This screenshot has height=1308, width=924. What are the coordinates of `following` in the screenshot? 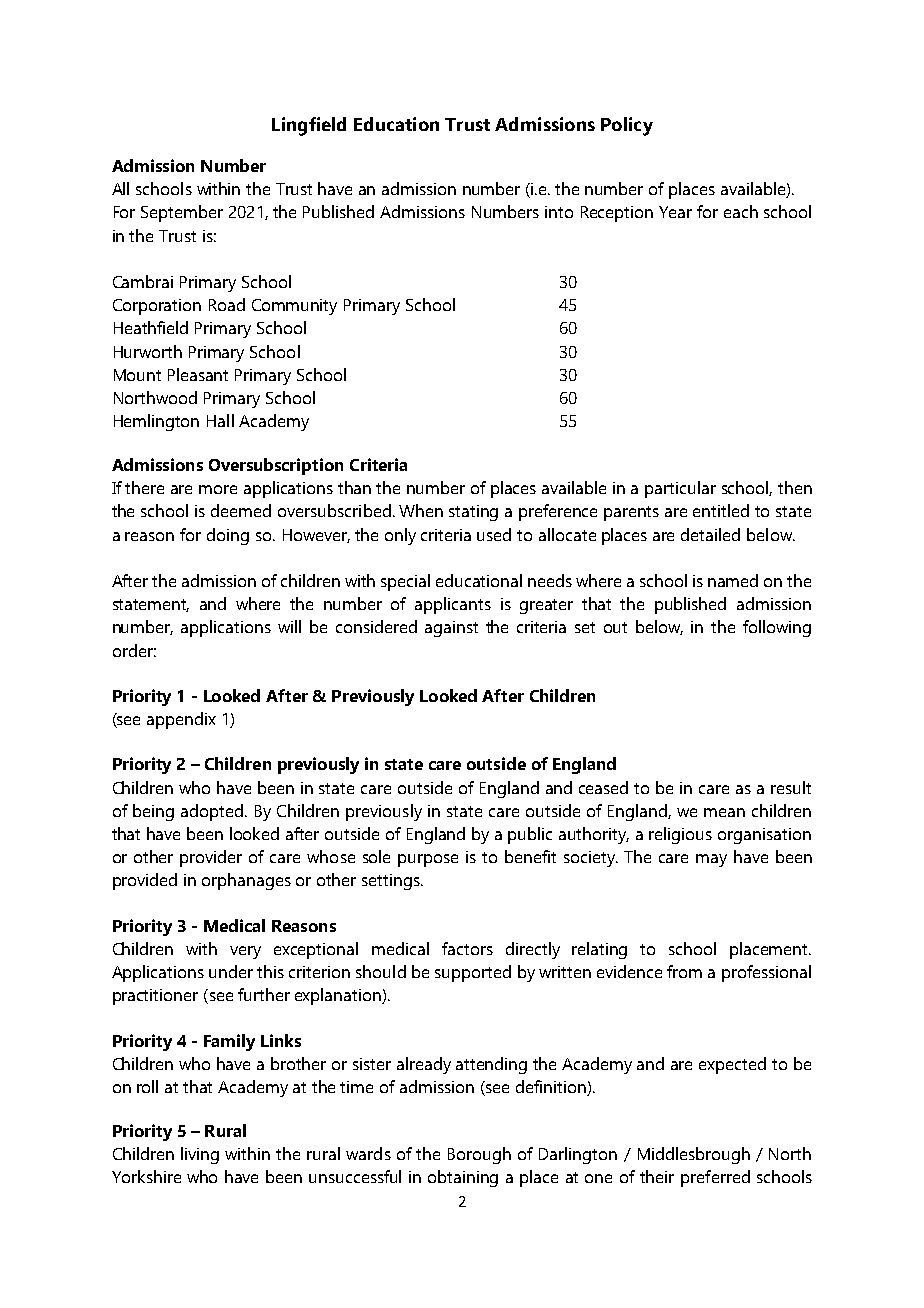 It's located at (777, 628).
